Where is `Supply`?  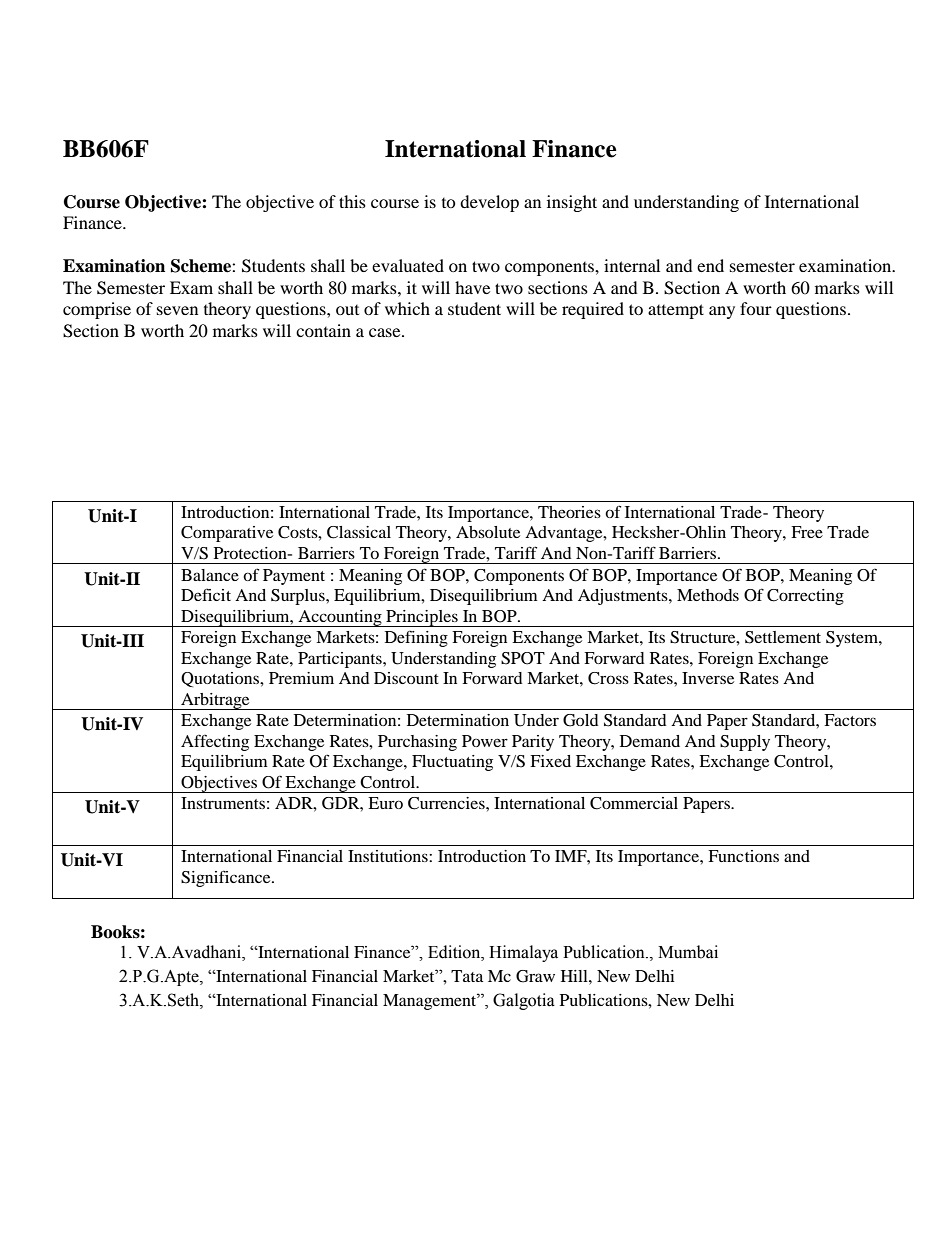
Supply is located at coordinates (745, 743).
